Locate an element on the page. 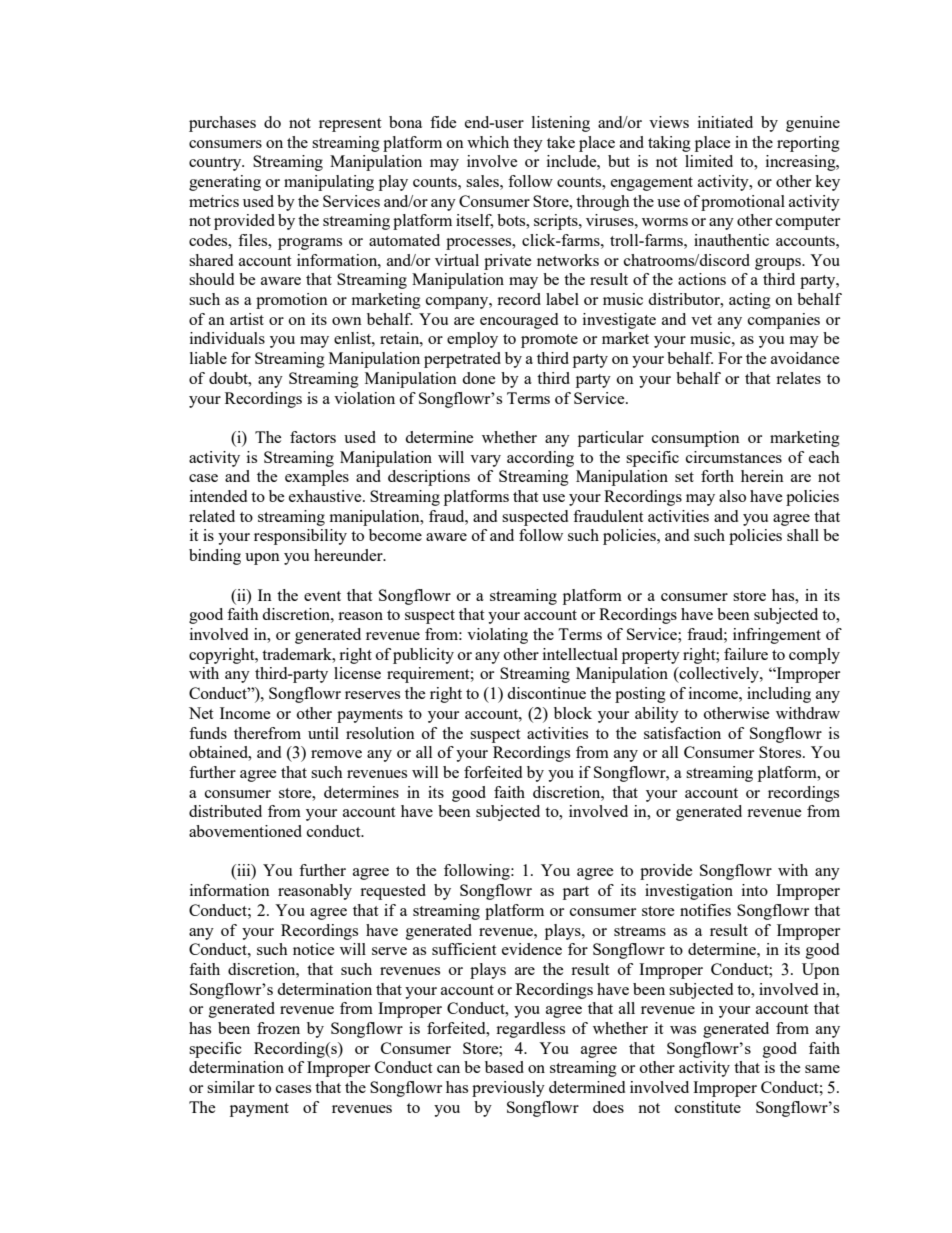  limited is located at coordinates (709, 161).
